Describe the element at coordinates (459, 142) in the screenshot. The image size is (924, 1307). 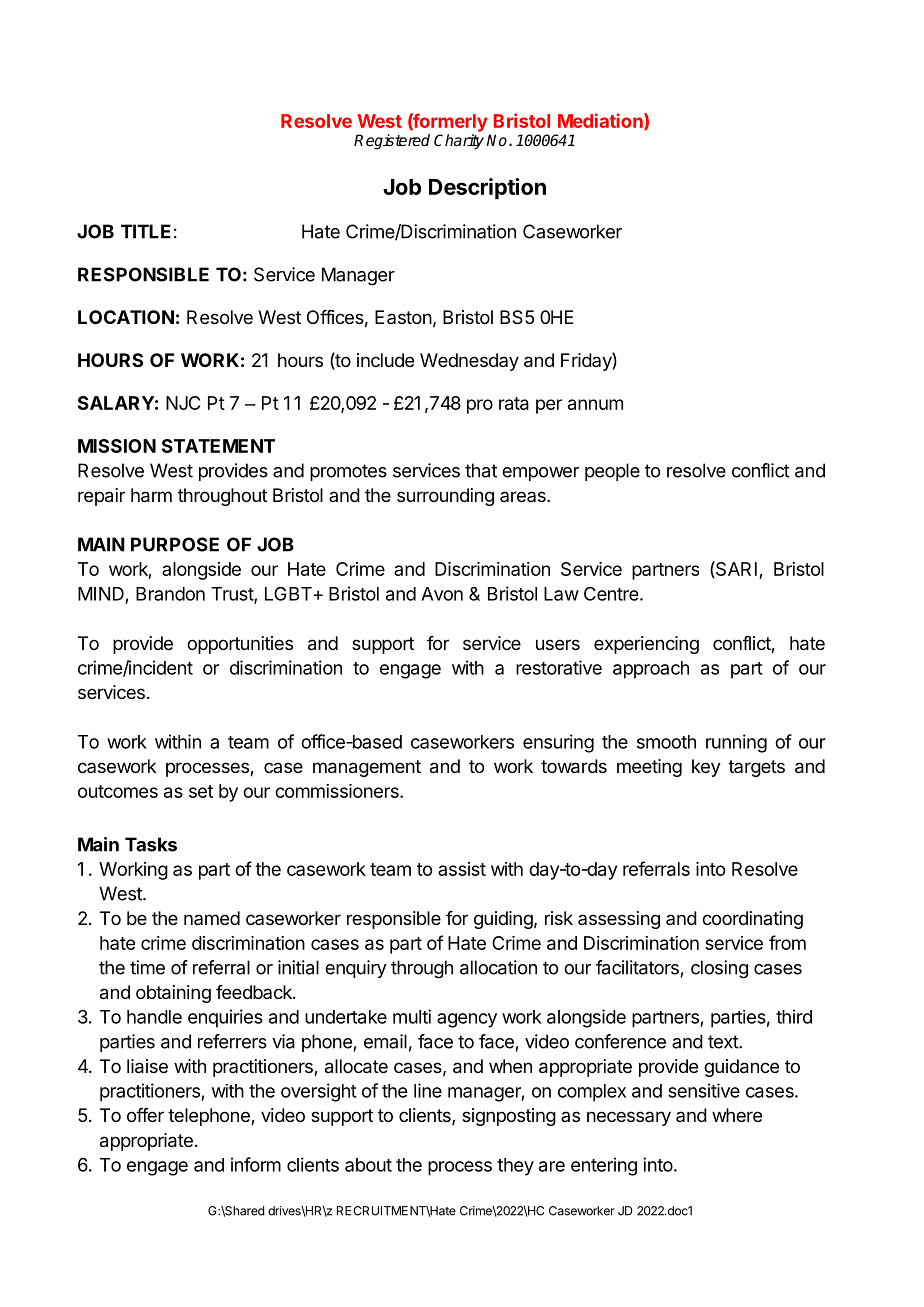
I see `Charity` at that location.
